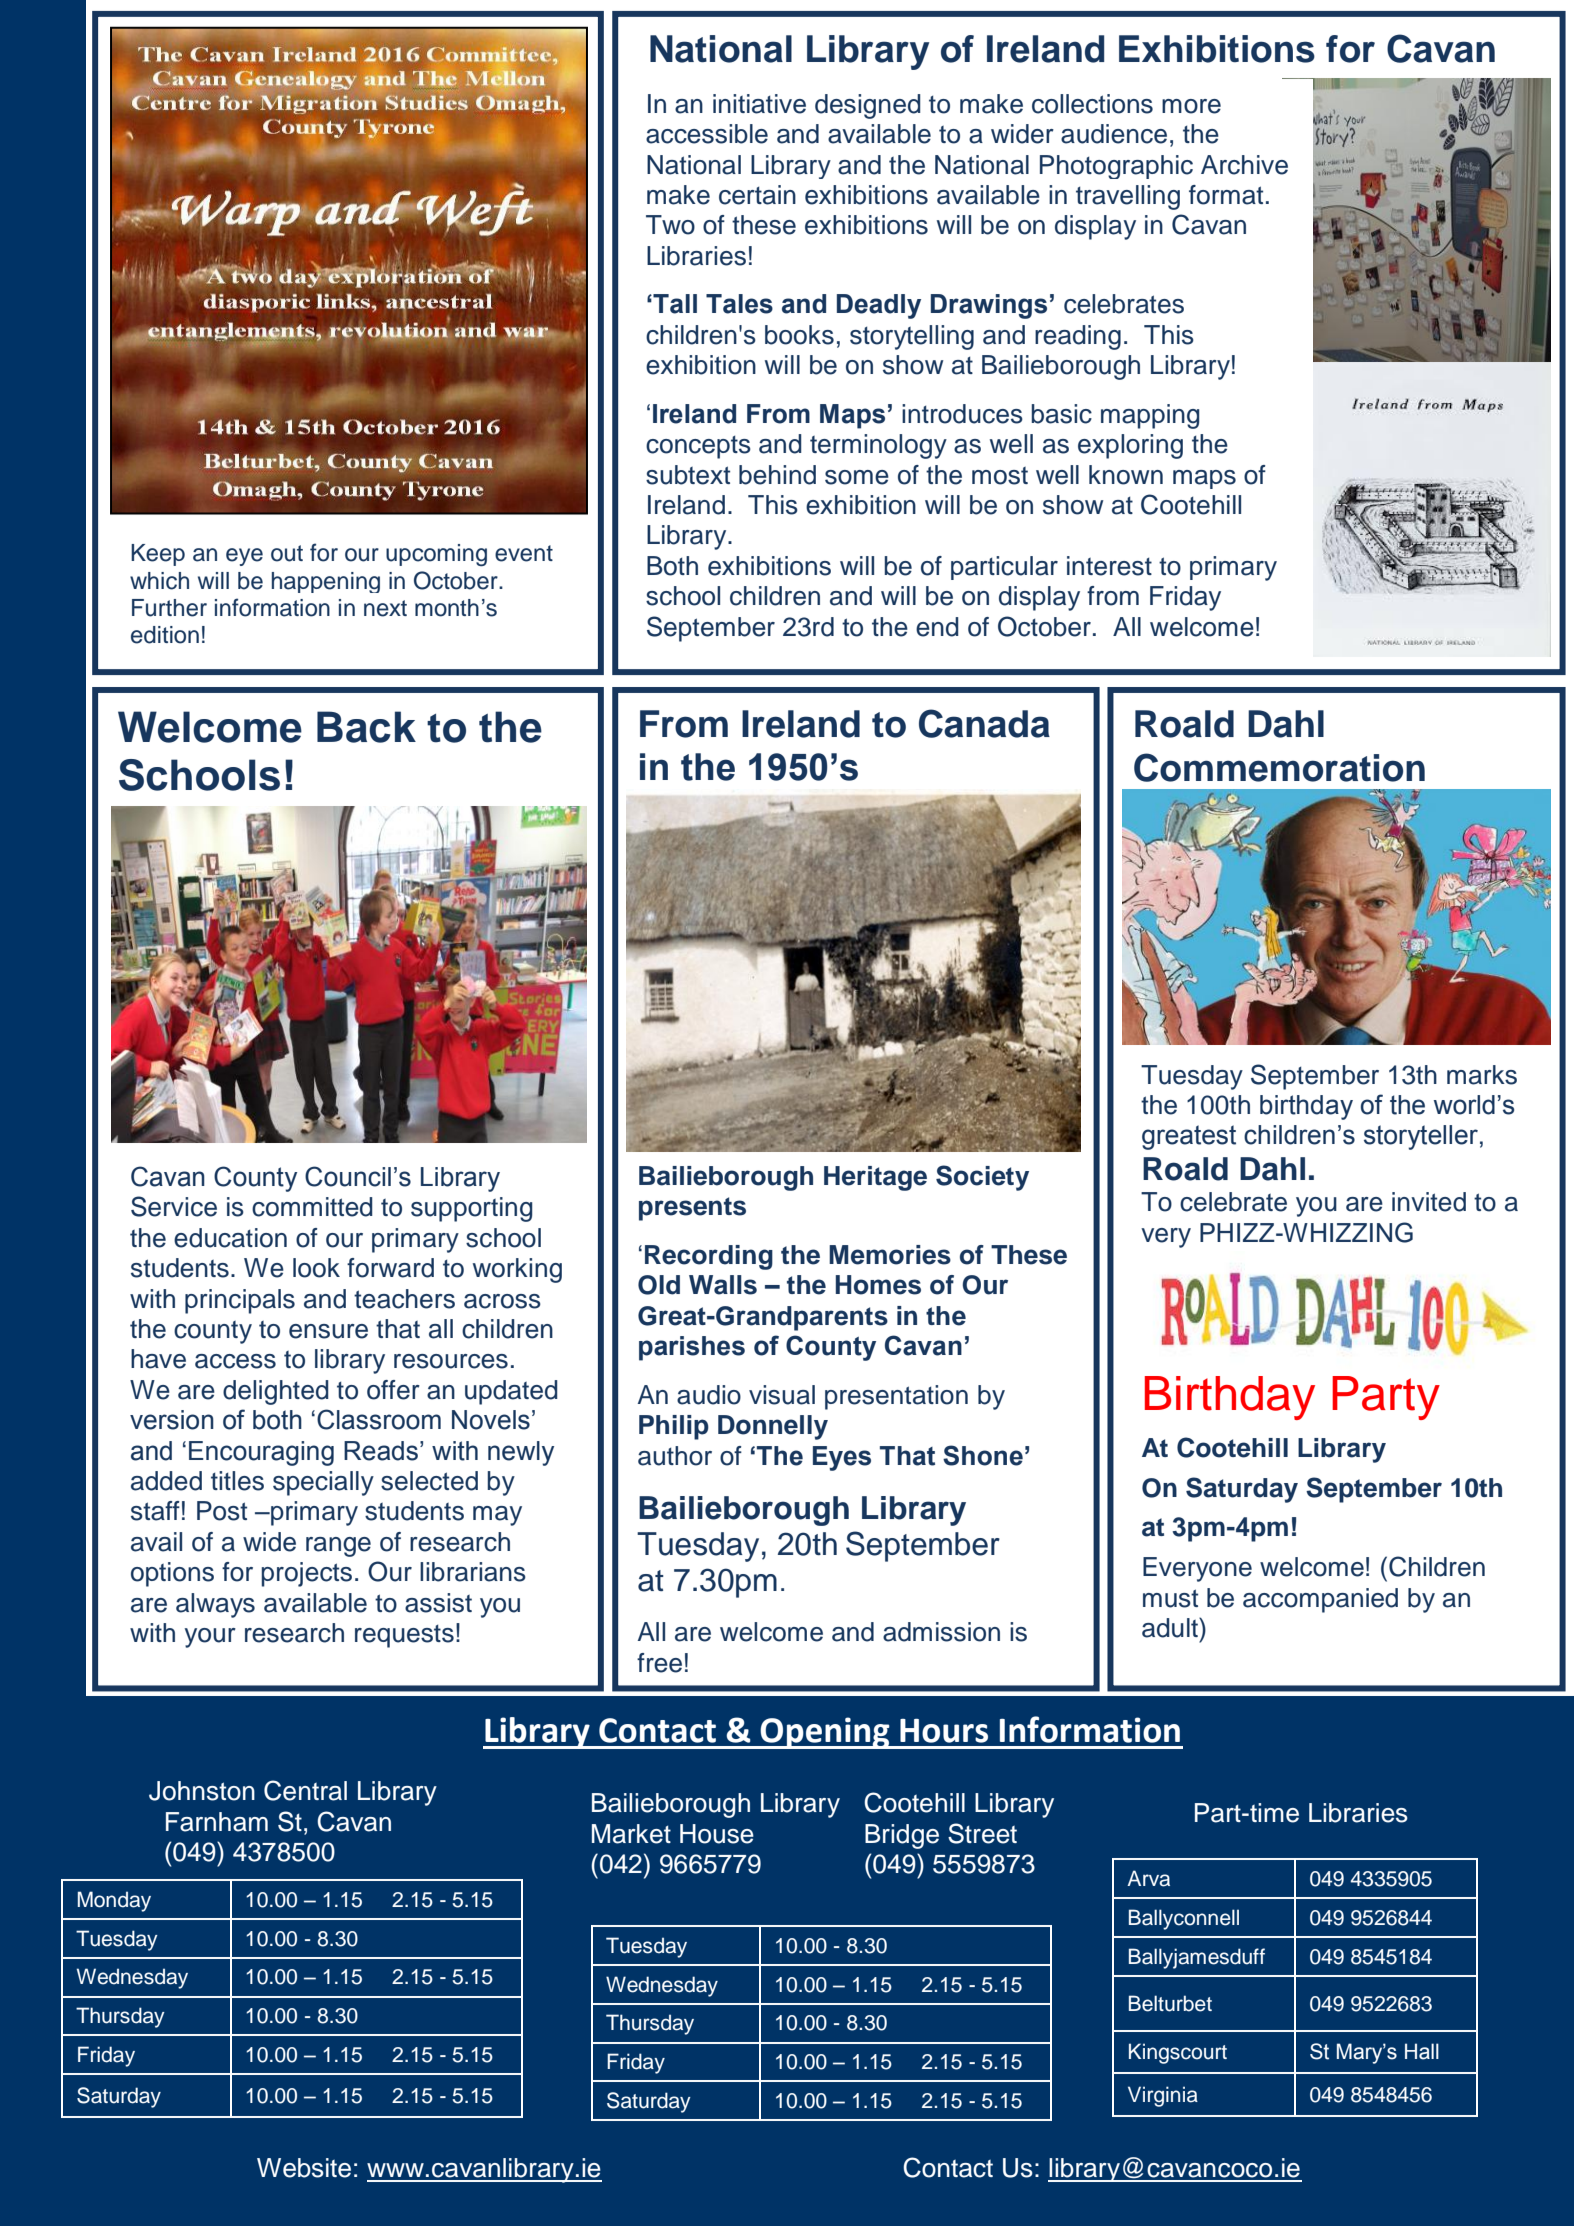  Describe the element at coordinates (276, 1392) in the screenshot. I see `delighted` at that location.
